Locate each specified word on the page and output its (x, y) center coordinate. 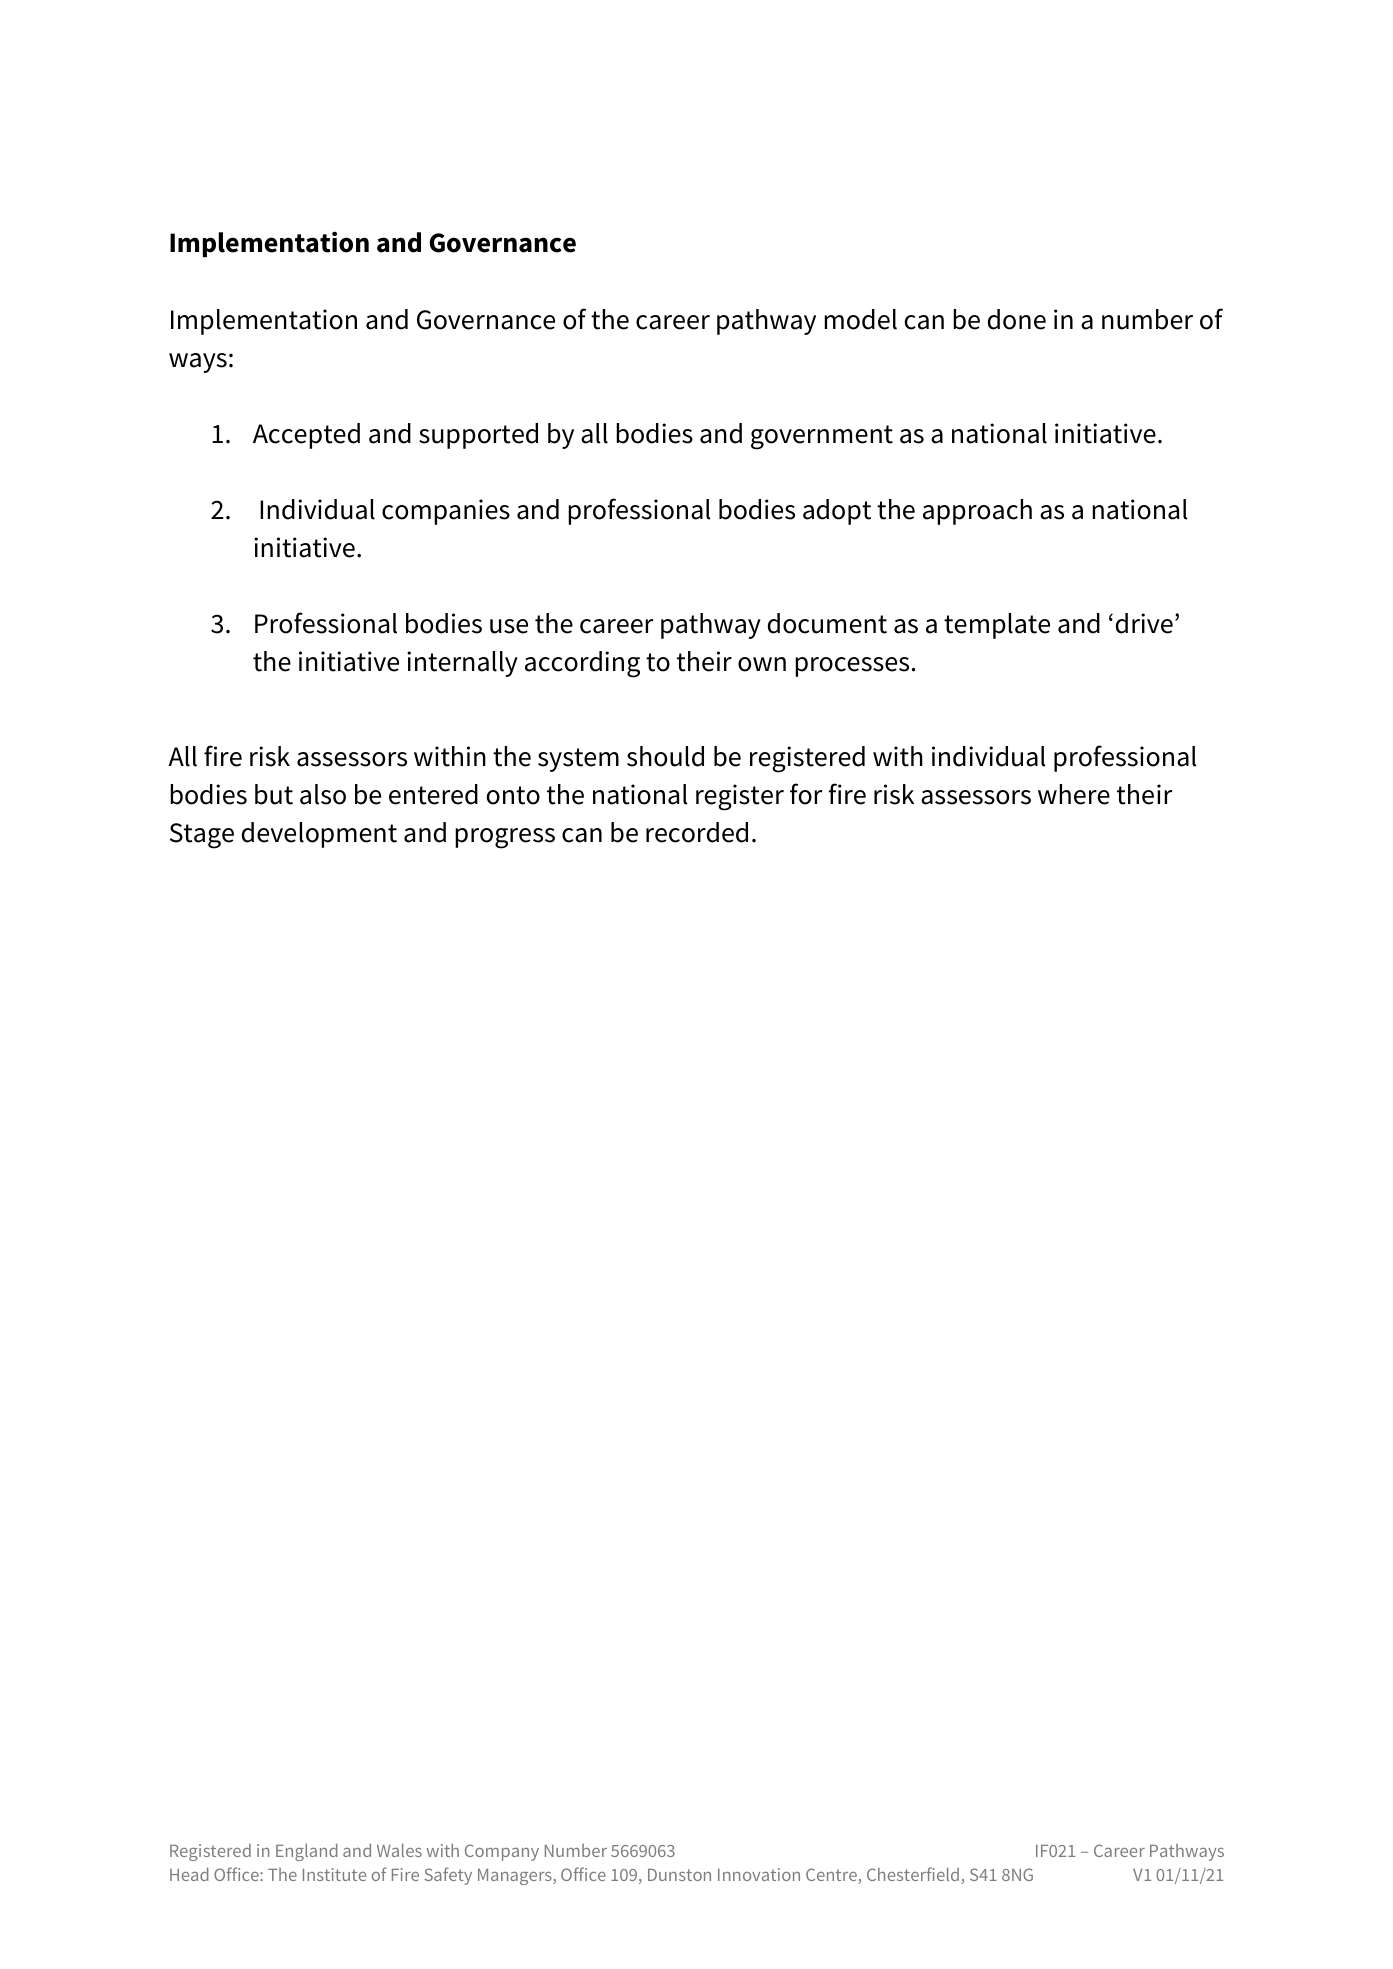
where (1074, 794)
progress (505, 838)
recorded (697, 832)
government (822, 437)
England (307, 1852)
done (1017, 319)
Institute (334, 1874)
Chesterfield (914, 1875)
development (319, 835)
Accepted (306, 436)
